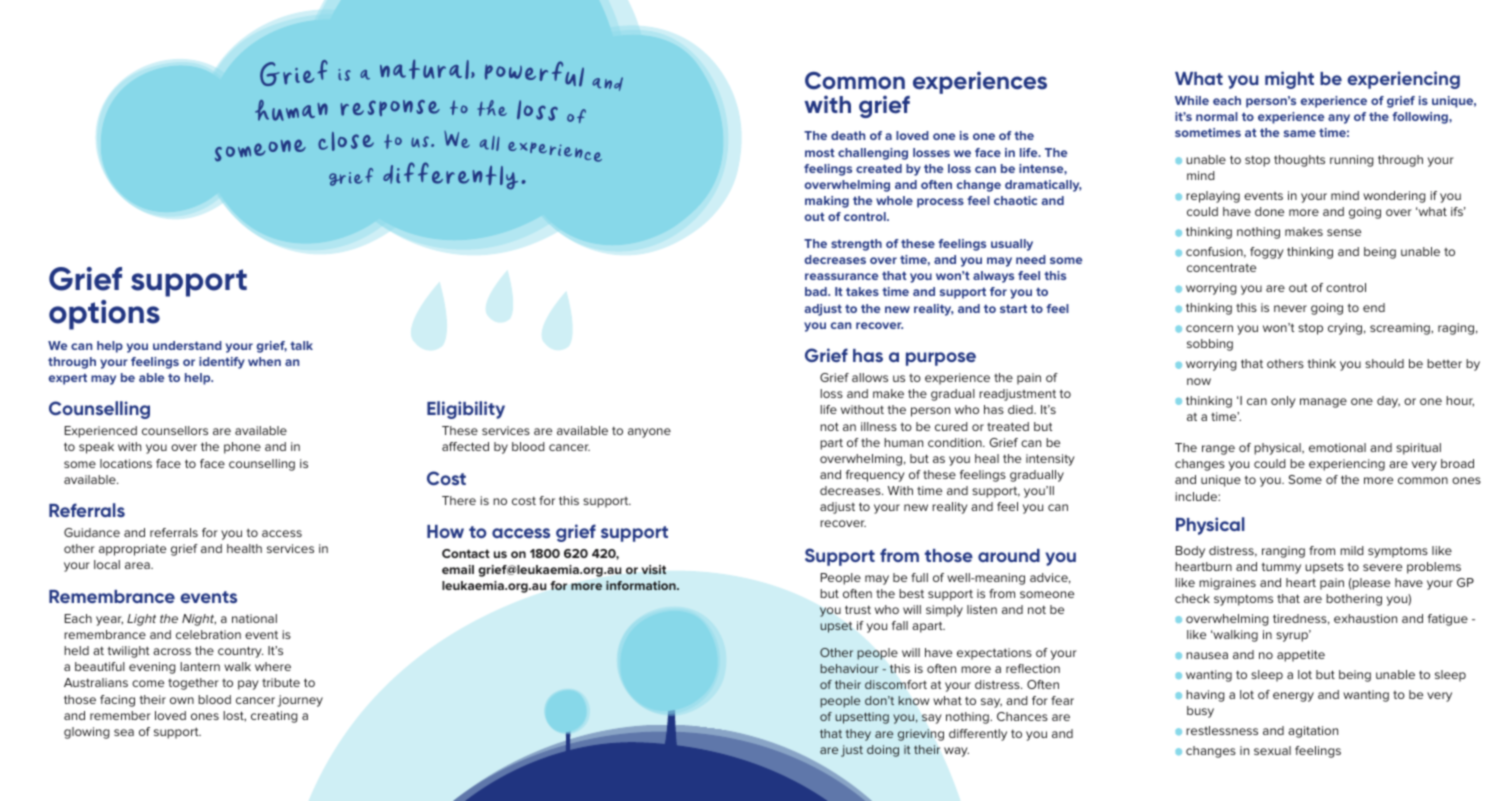 This screenshot has width=1512, height=801. Describe the element at coordinates (848, 135) in the screenshot. I see `death` at that location.
